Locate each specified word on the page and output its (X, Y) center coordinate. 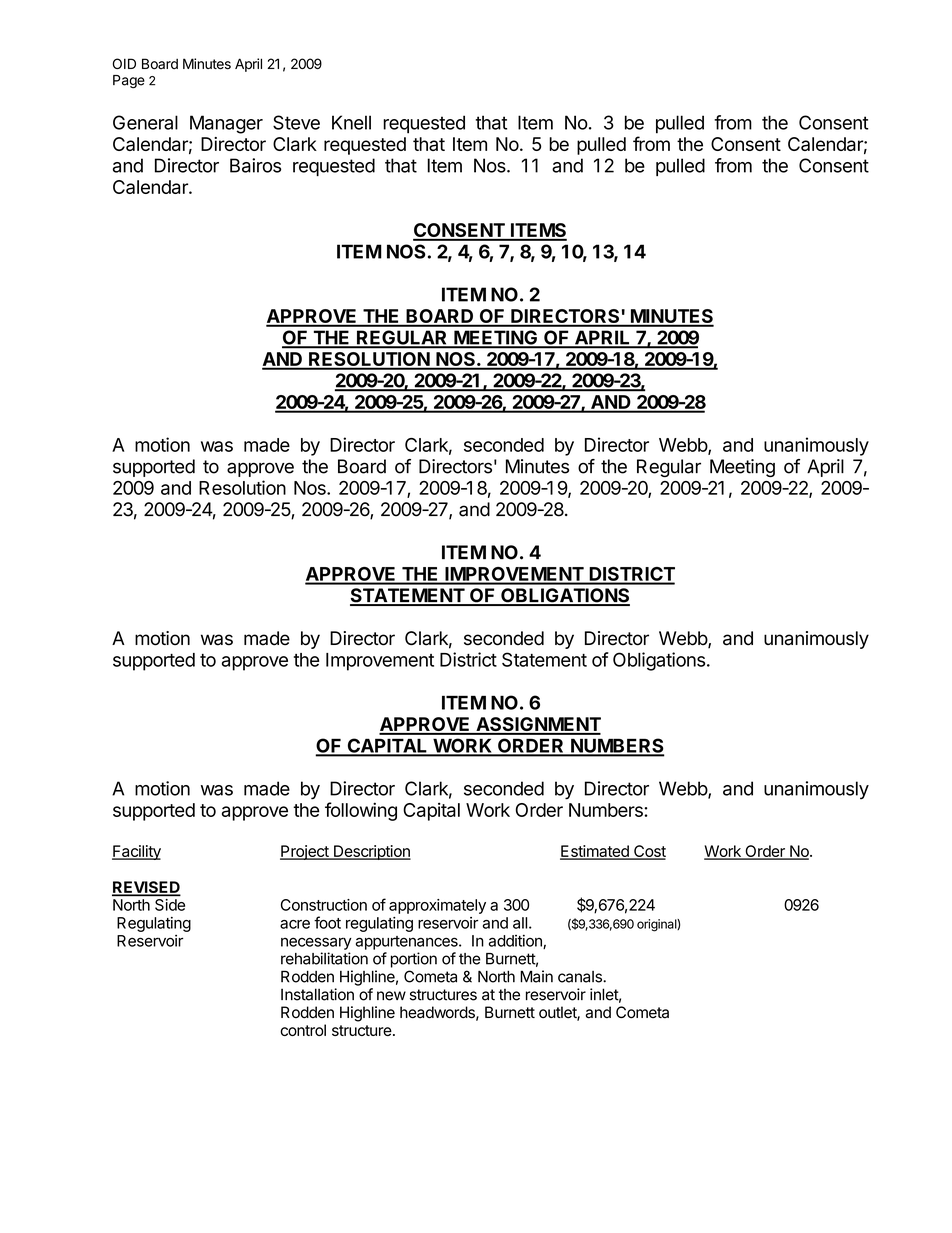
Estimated (595, 852)
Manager (226, 124)
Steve (296, 122)
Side (170, 905)
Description (371, 852)
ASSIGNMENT (537, 725)
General (145, 122)
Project (305, 852)
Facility (136, 852)
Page (129, 82)
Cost (649, 852)
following (361, 811)
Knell (351, 122)
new (391, 996)
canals (581, 977)
